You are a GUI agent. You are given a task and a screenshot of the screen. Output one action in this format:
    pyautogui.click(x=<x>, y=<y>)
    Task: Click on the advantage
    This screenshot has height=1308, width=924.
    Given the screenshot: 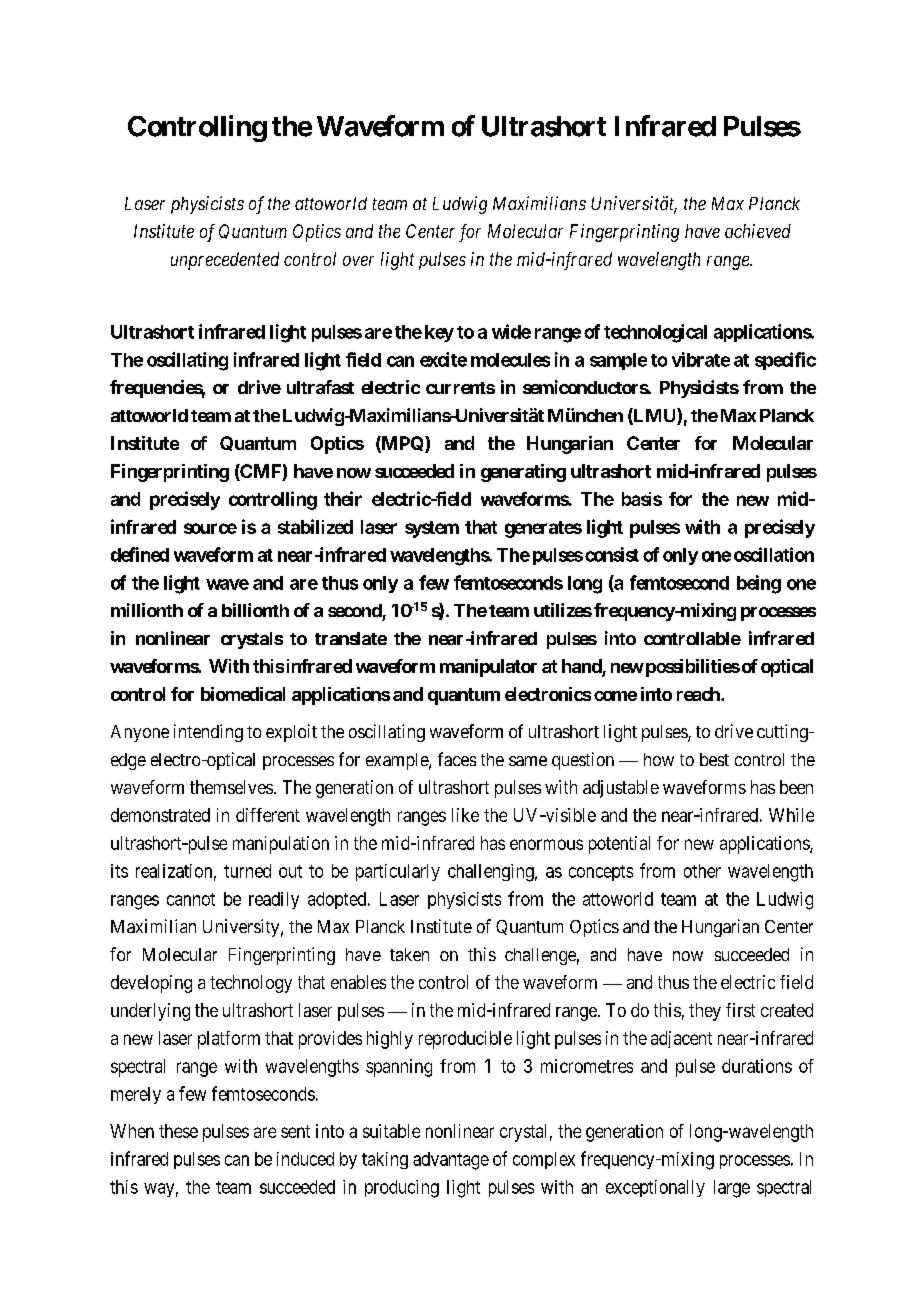 What is the action you would take?
    pyautogui.click(x=451, y=1161)
